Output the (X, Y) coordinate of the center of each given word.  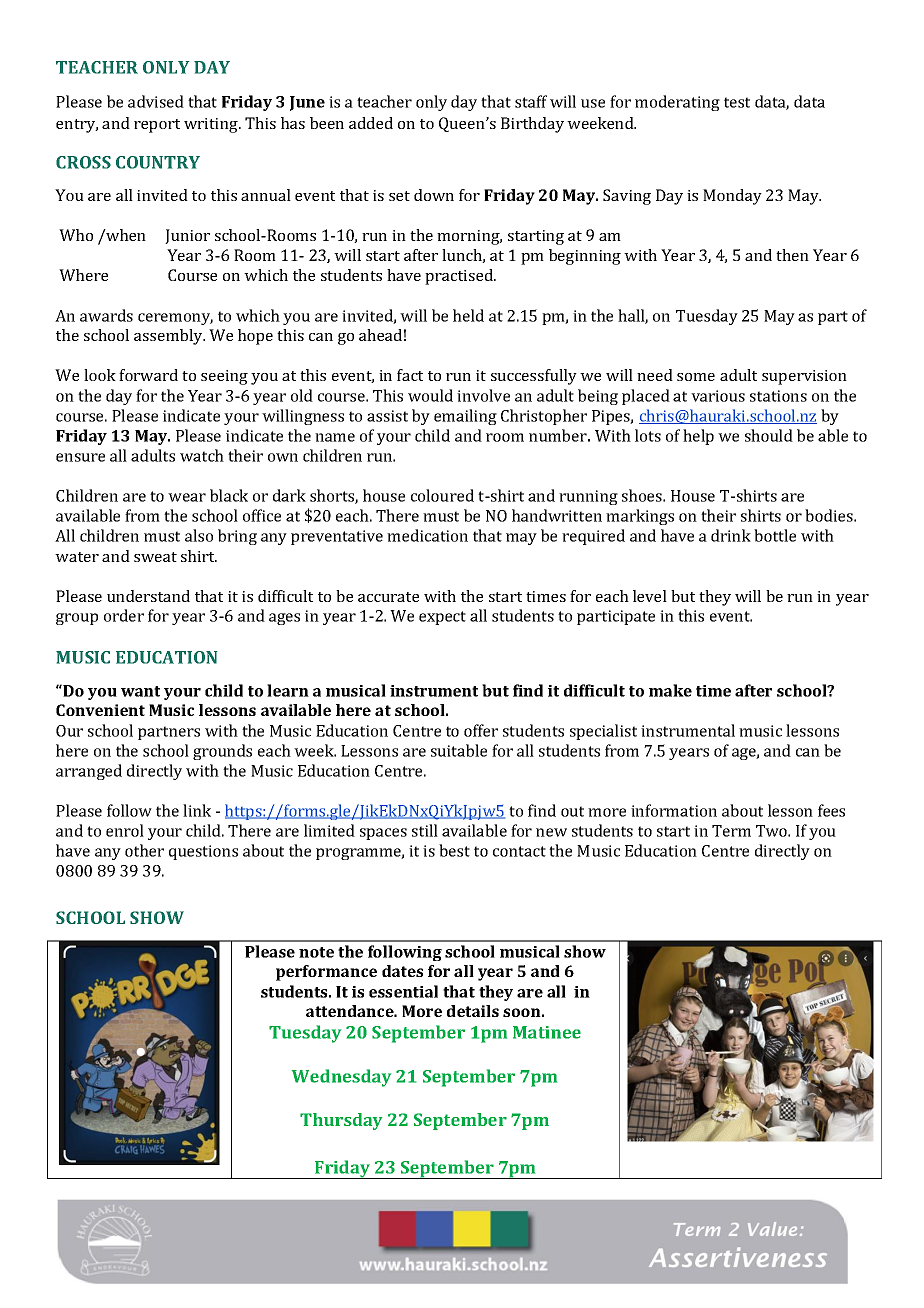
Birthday (532, 125)
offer (481, 730)
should (769, 435)
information (674, 810)
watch (202, 455)
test (737, 102)
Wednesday (341, 1078)
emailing (465, 417)
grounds (222, 752)
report (157, 126)
